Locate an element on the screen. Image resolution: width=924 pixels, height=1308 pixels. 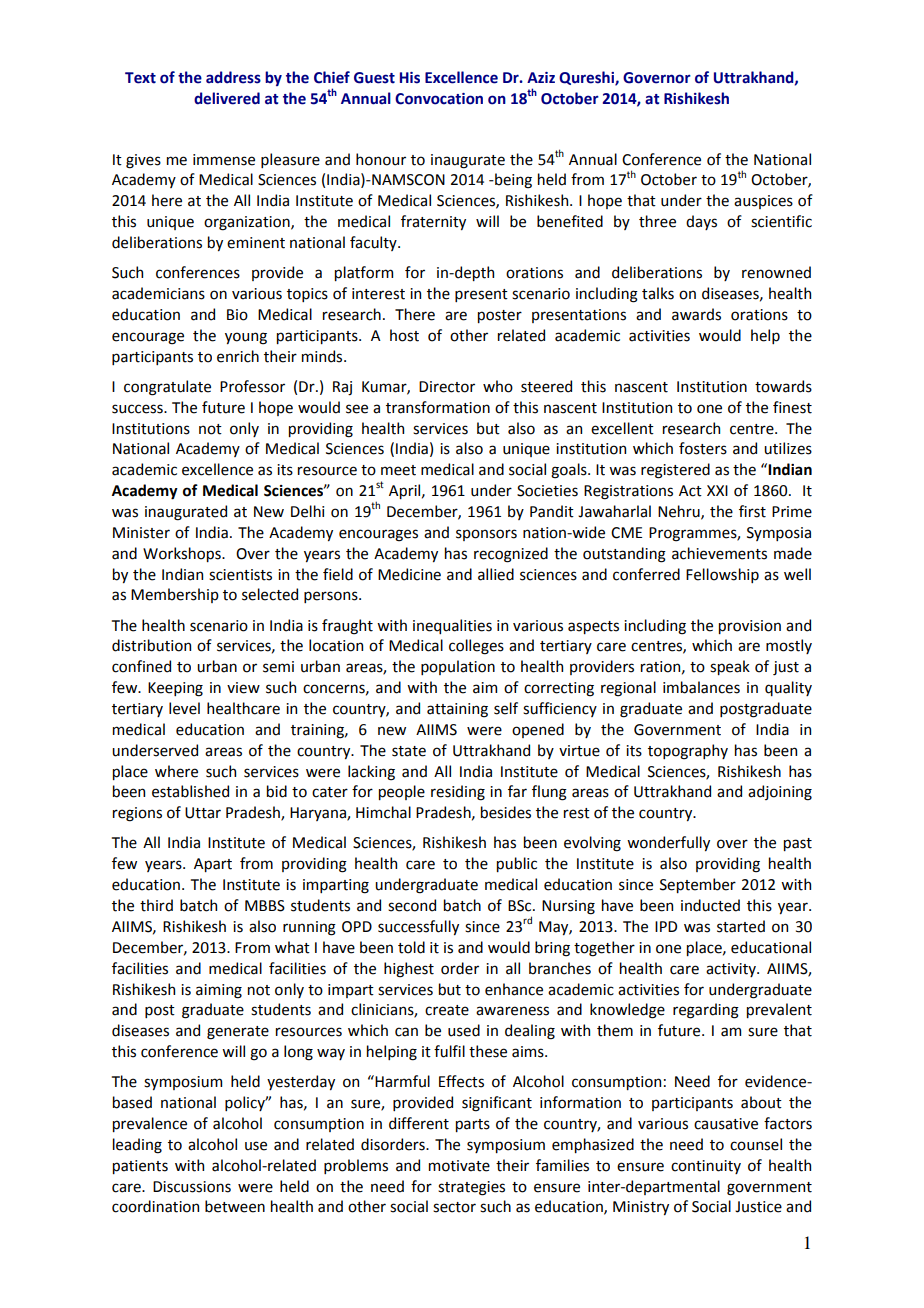
Director is located at coordinates (447, 387).
